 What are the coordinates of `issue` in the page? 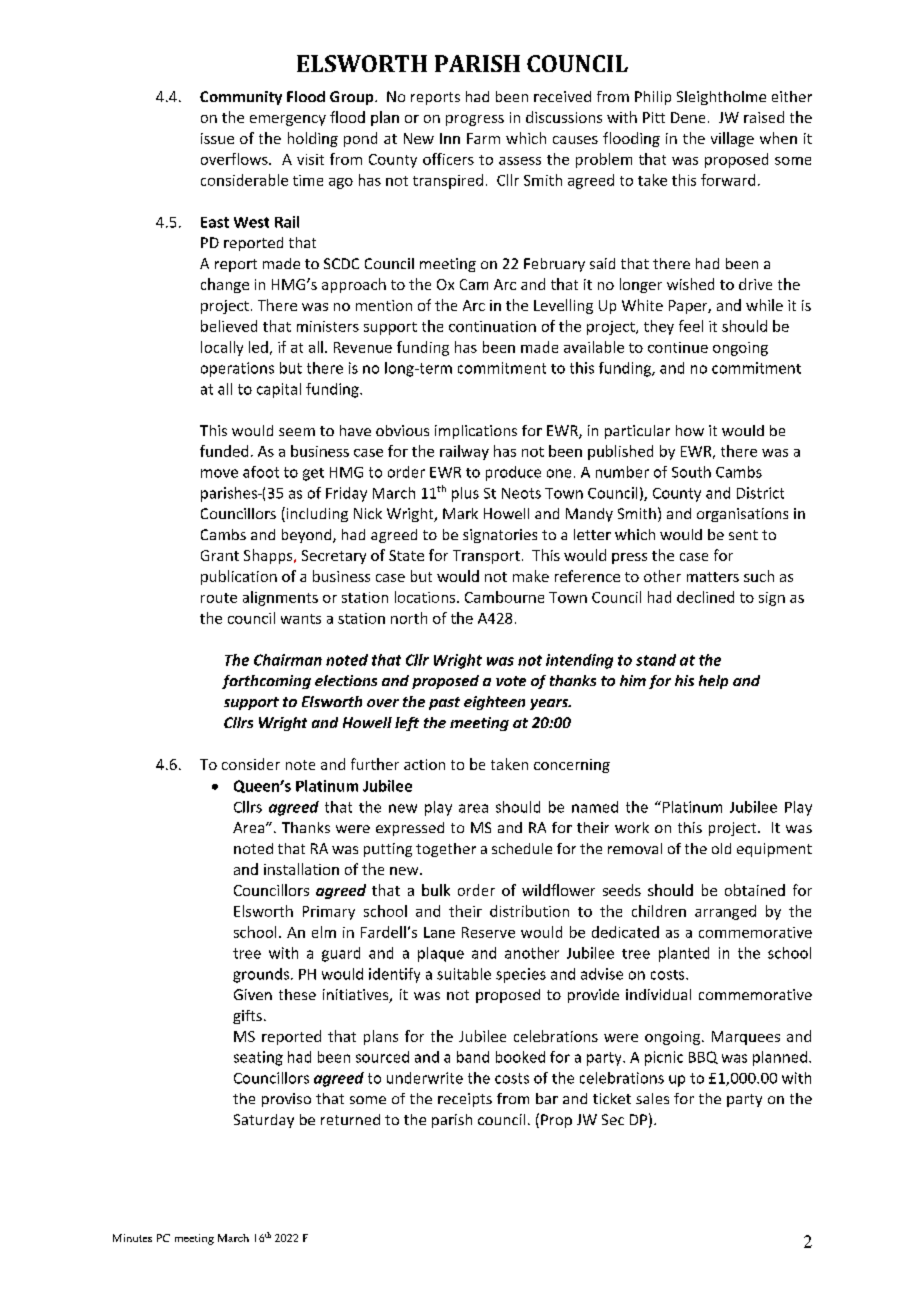 It's located at (217, 138).
